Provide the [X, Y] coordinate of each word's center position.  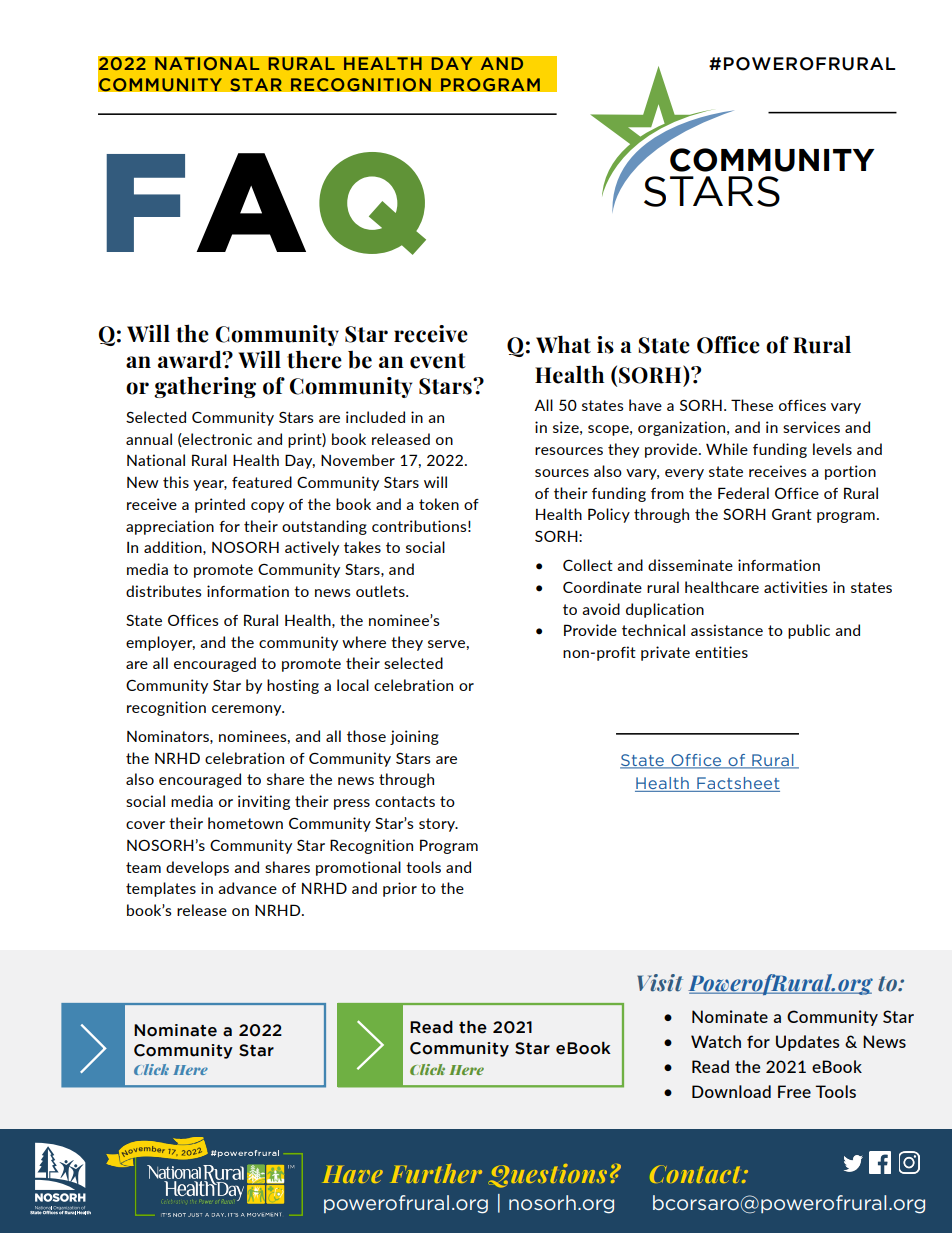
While [727, 449]
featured [262, 482]
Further [436, 1173]
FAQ [266, 203]
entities [721, 652]
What [563, 344]
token [439, 504]
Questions [547, 1176]
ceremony [248, 710]
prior [400, 889]
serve [446, 644]
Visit [660, 983]
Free [794, 1091]
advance [247, 888]
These [752, 405]
